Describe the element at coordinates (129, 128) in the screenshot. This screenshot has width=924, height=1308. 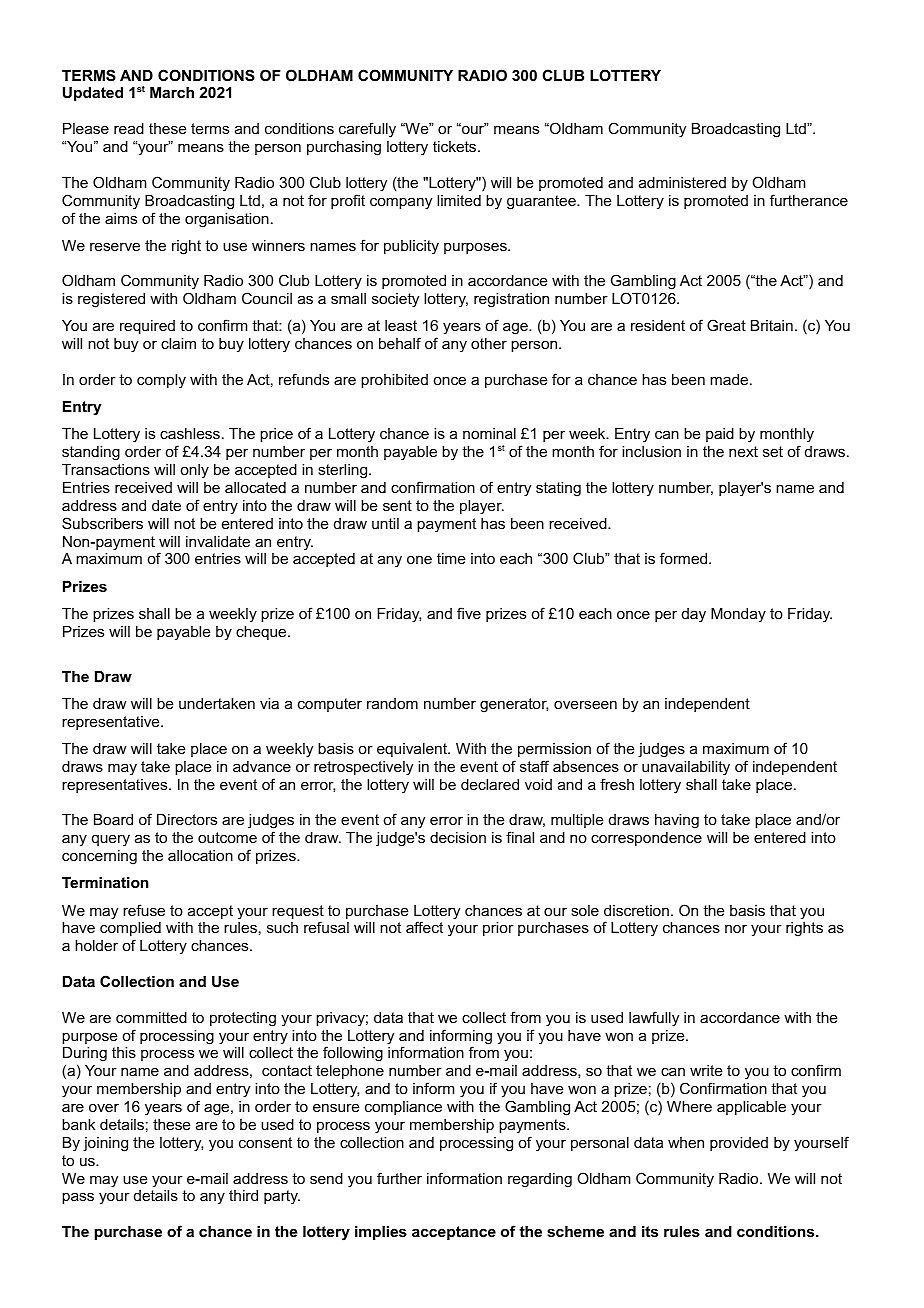
I see `read` at that location.
